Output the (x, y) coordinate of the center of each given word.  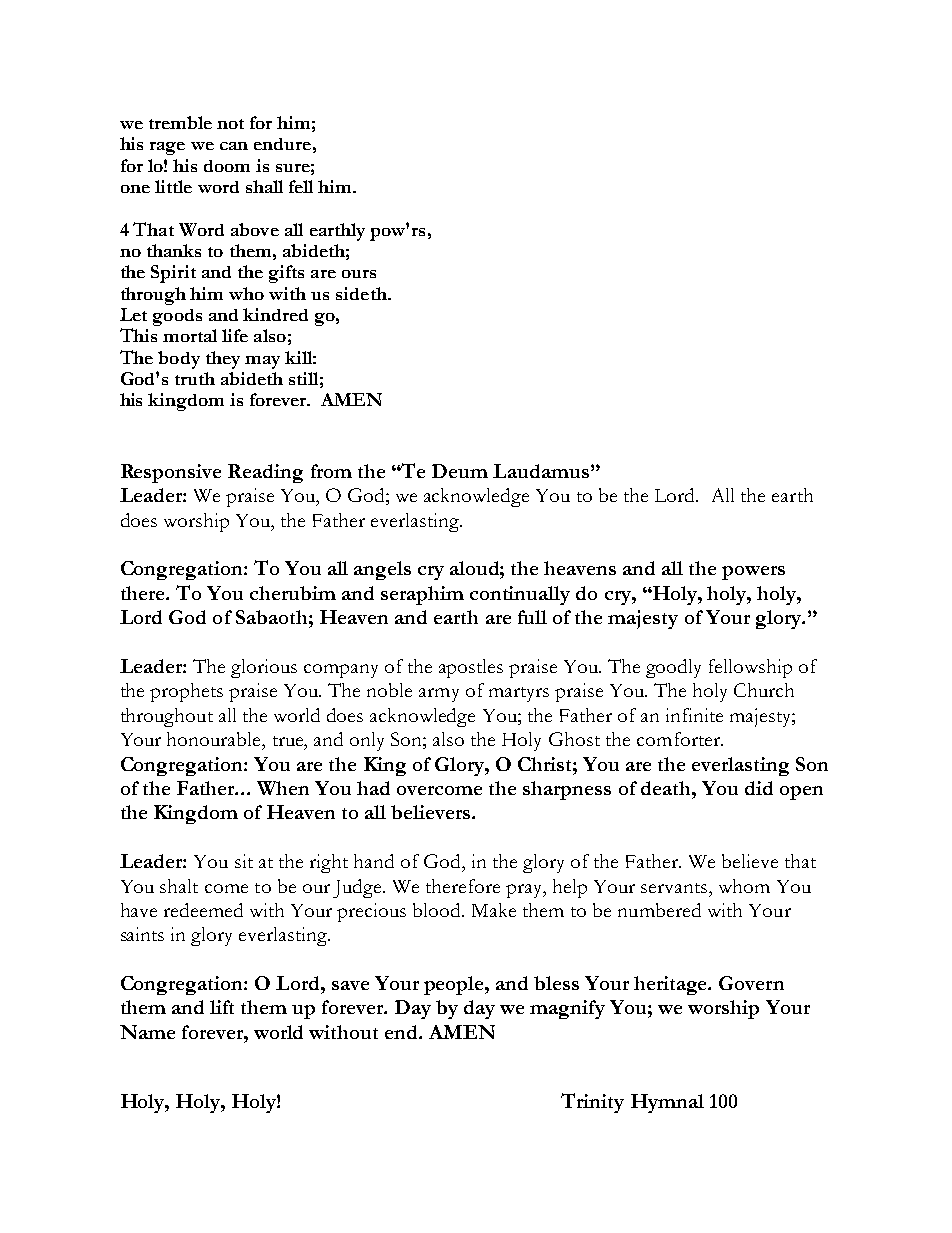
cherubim (293, 593)
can (234, 146)
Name (147, 1032)
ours (359, 274)
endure (282, 144)
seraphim (422, 595)
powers (753, 573)
